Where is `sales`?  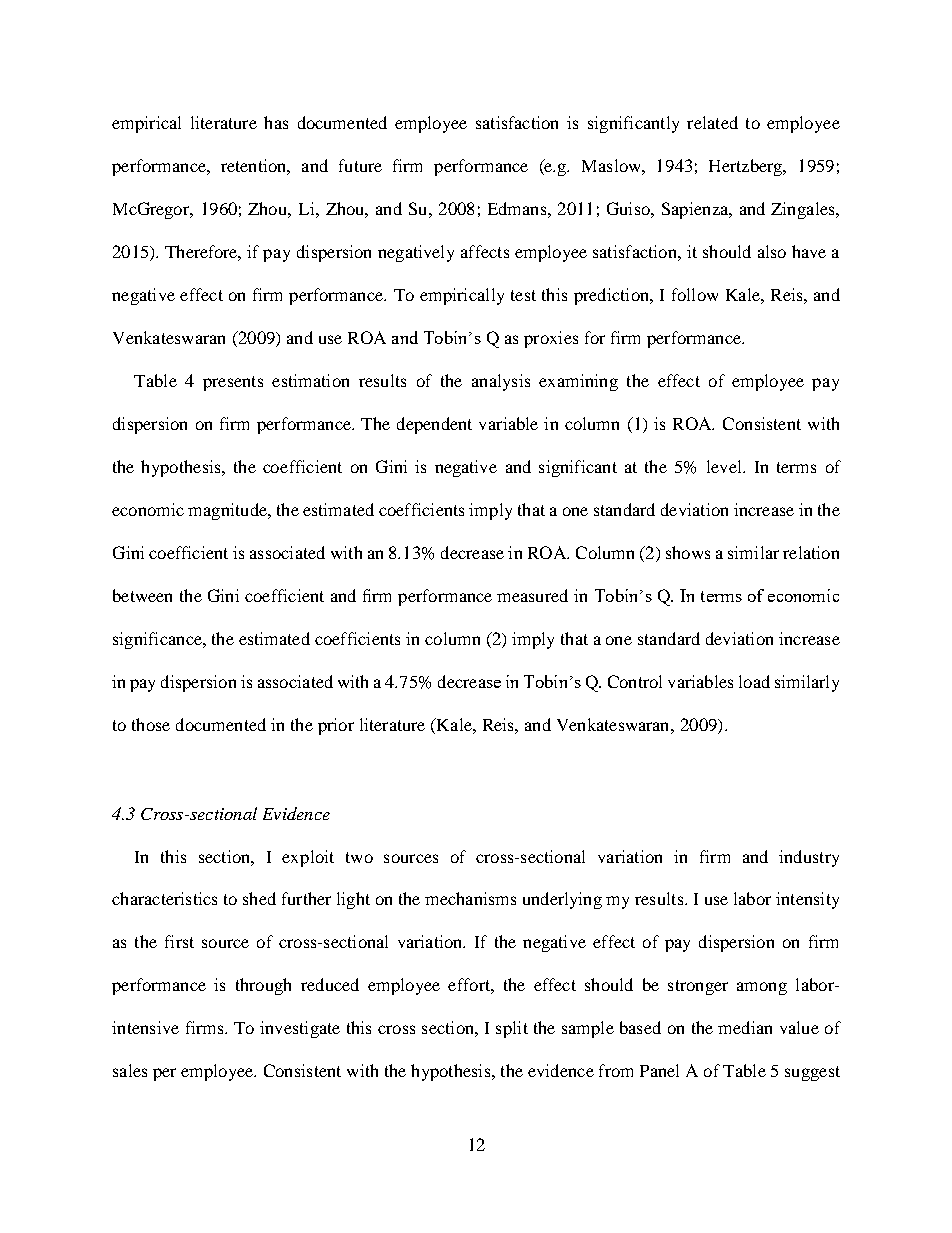 sales is located at coordinates (130, 1070).
